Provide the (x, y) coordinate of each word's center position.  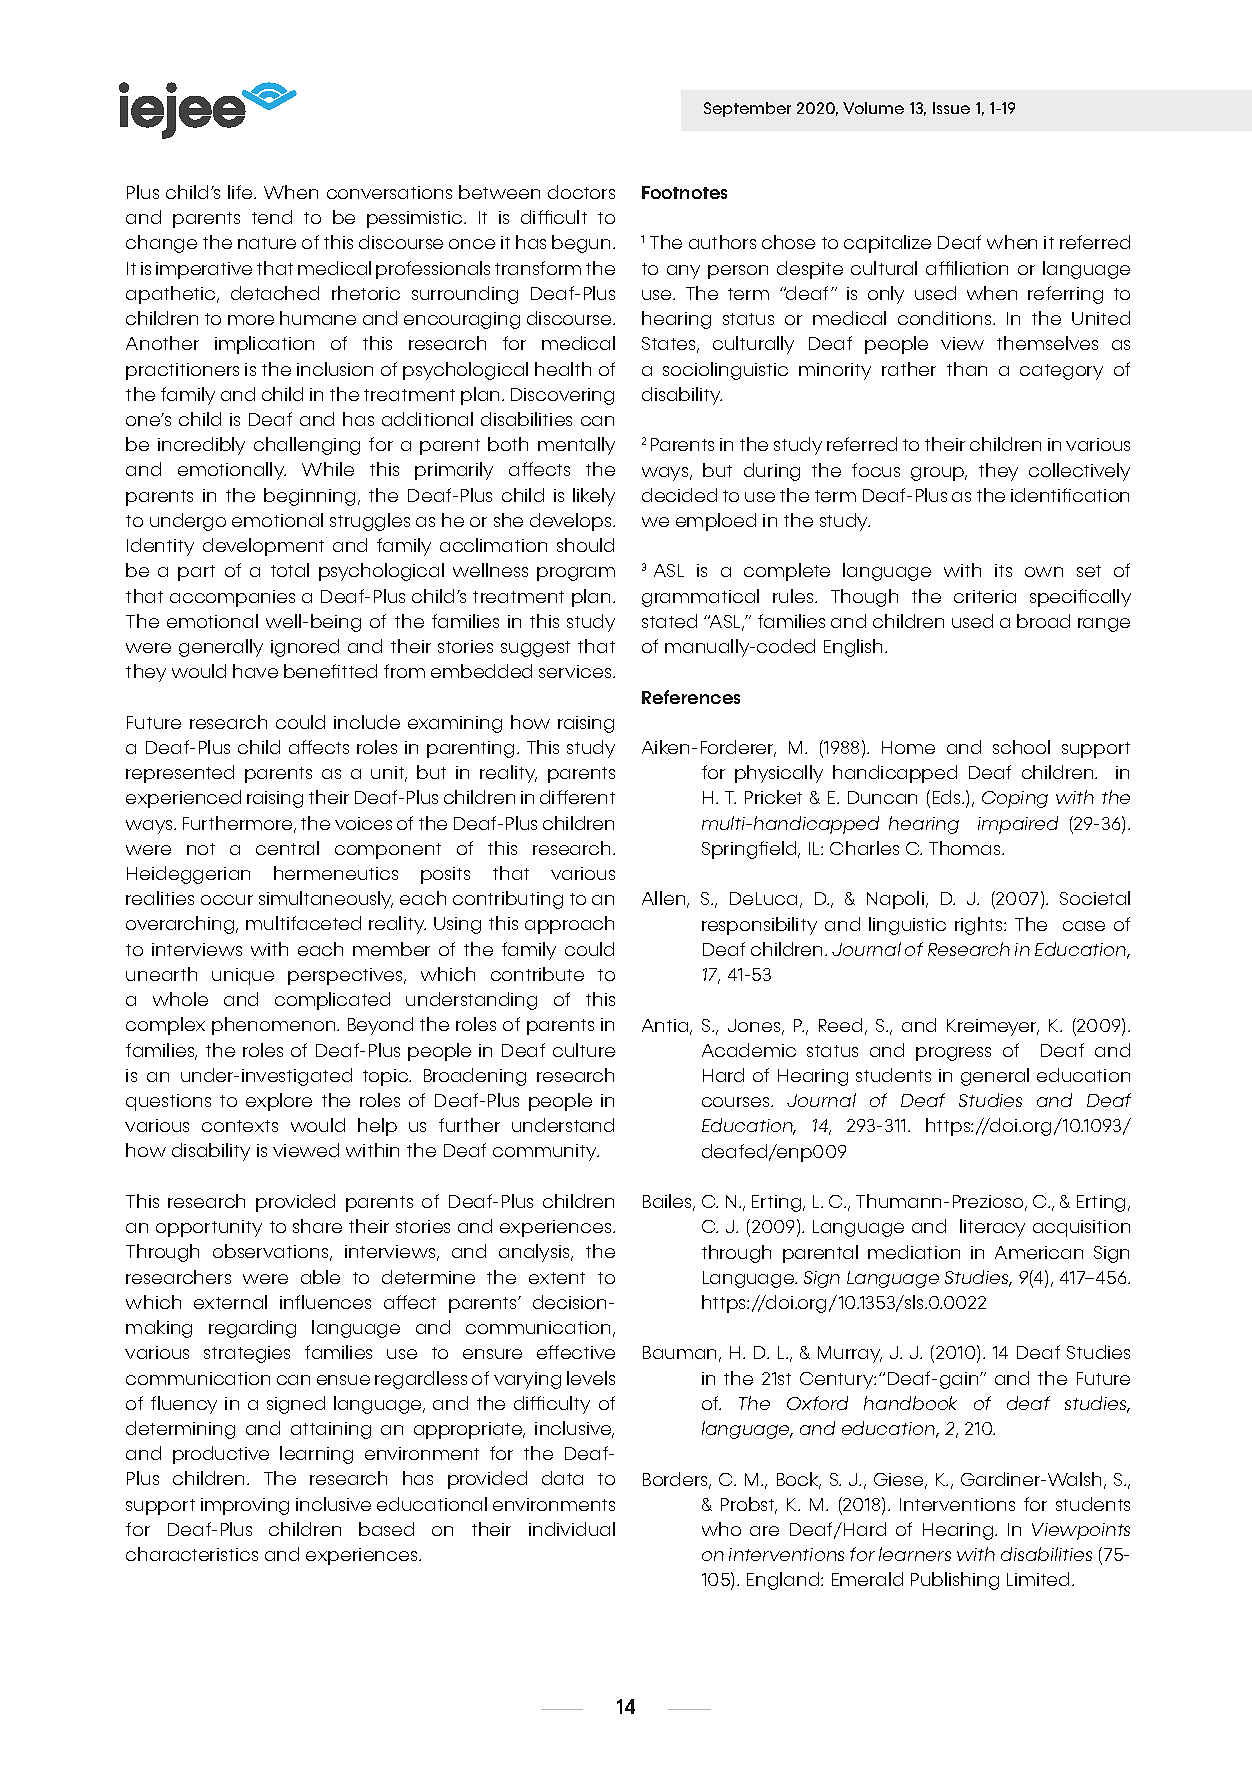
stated (669, 621)
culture (584, 1050)
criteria (985, 596)
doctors (581, 192)
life (241, 192)
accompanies (232, 598)
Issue (951, 108)
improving (245, 1506)
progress (953, 1054)
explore (279, 1102)
